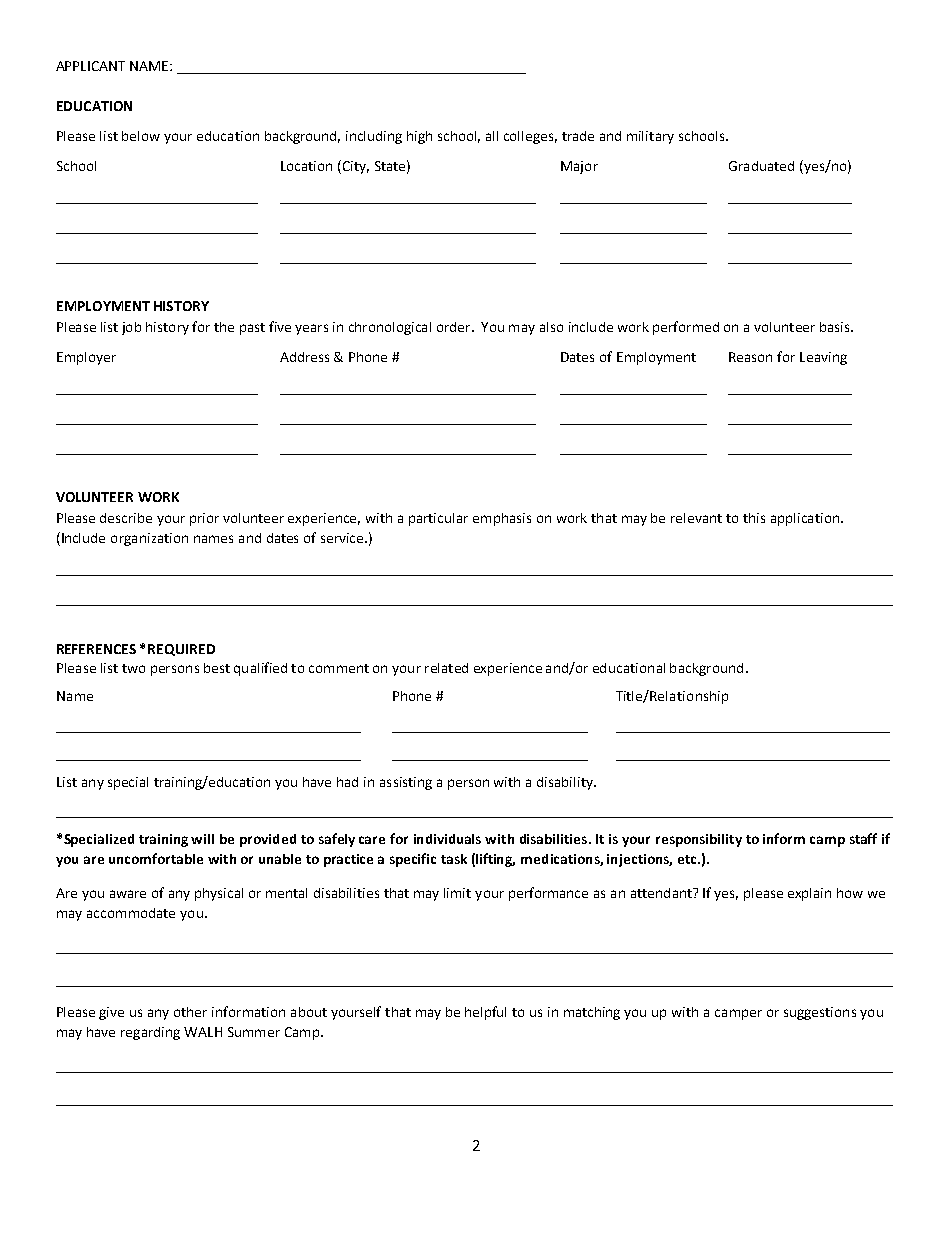 This page has width=952, height=1233. Describe the element at coordinates (754, 518) in the page. I see `this` at that location.
